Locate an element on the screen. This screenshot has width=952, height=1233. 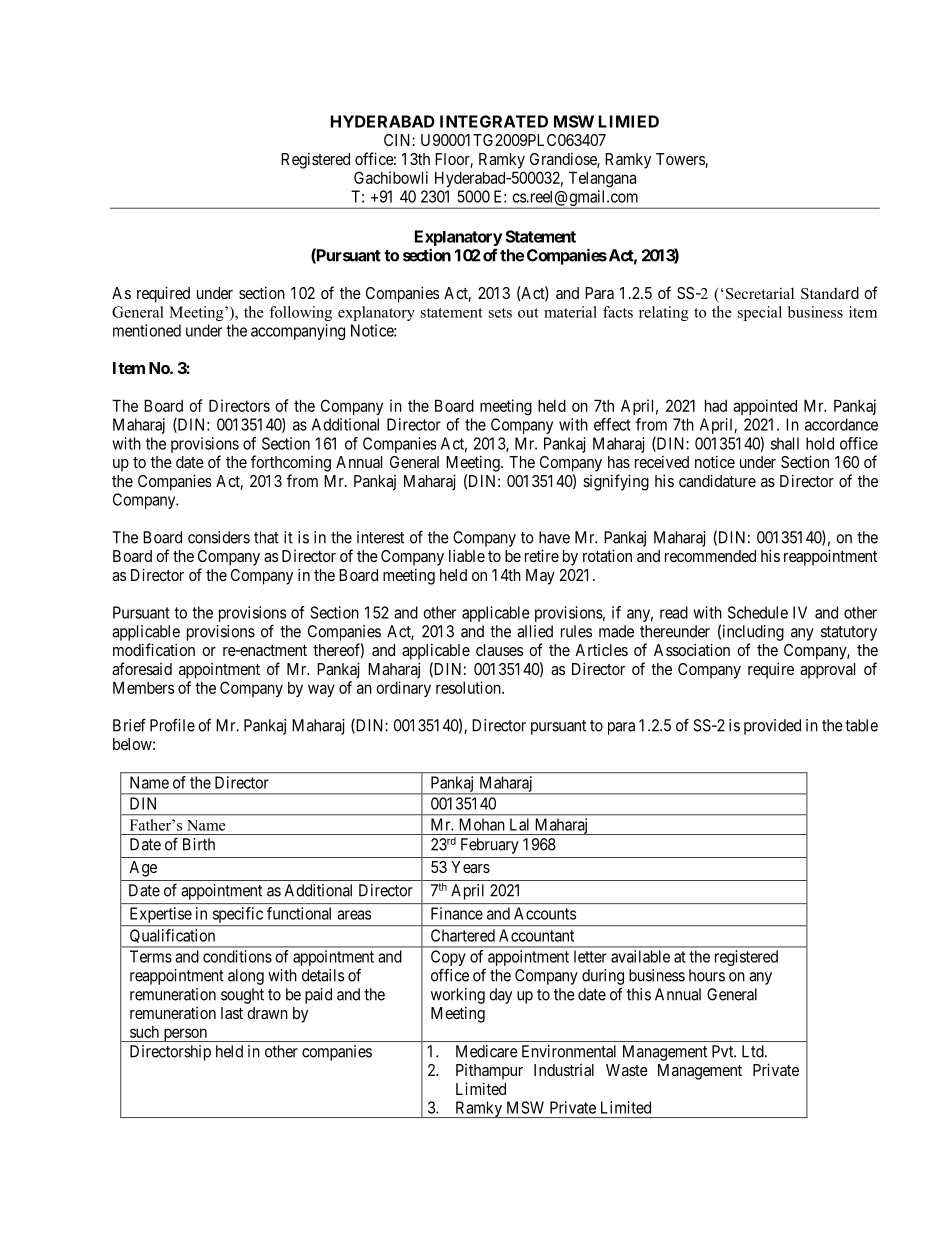
shall is located at coordinates (785, 443).
